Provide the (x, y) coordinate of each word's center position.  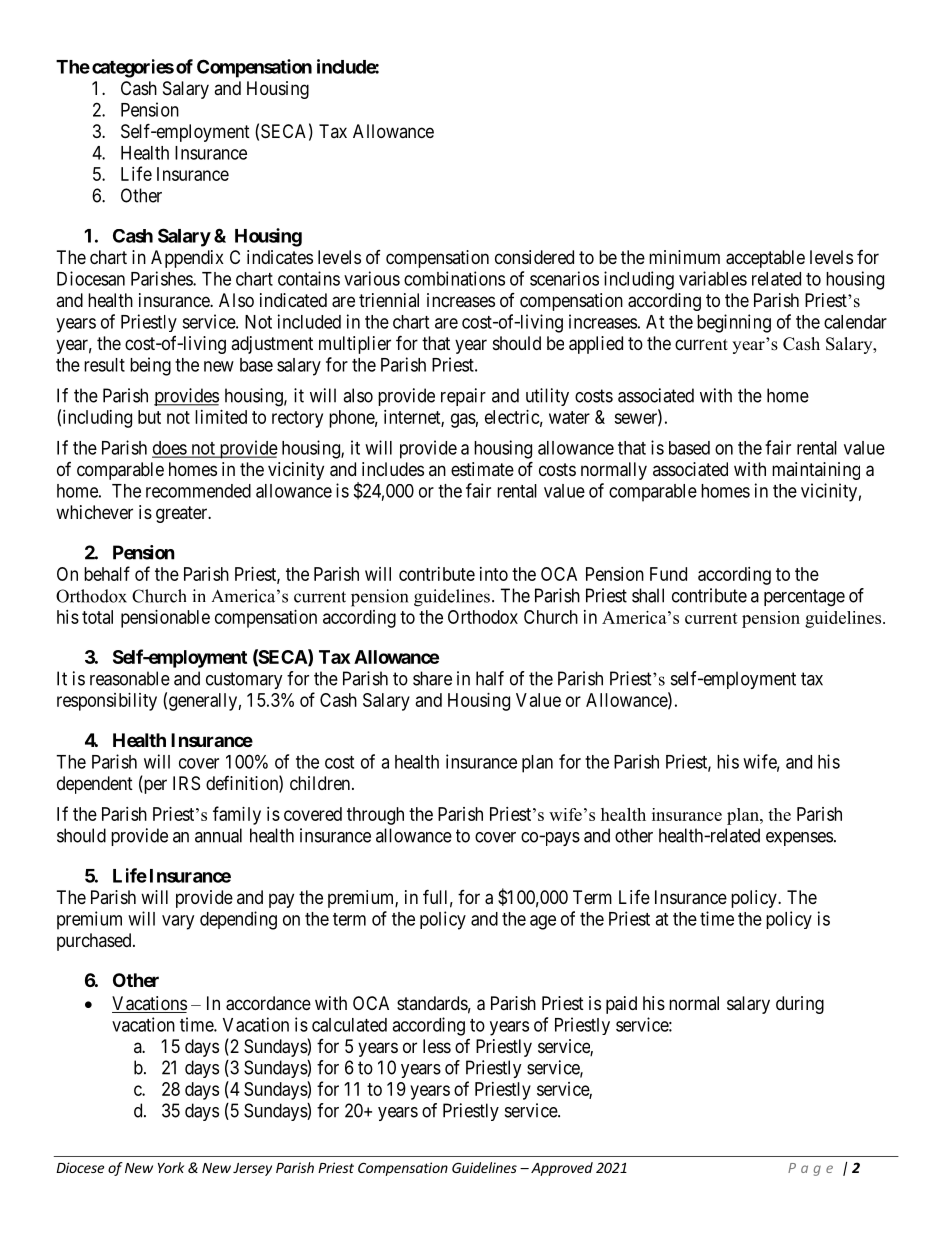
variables (713, 278)
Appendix (187, 259)
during (800, 1005)
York (171, 1167)
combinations (454, 278)
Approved (562, 1169)
